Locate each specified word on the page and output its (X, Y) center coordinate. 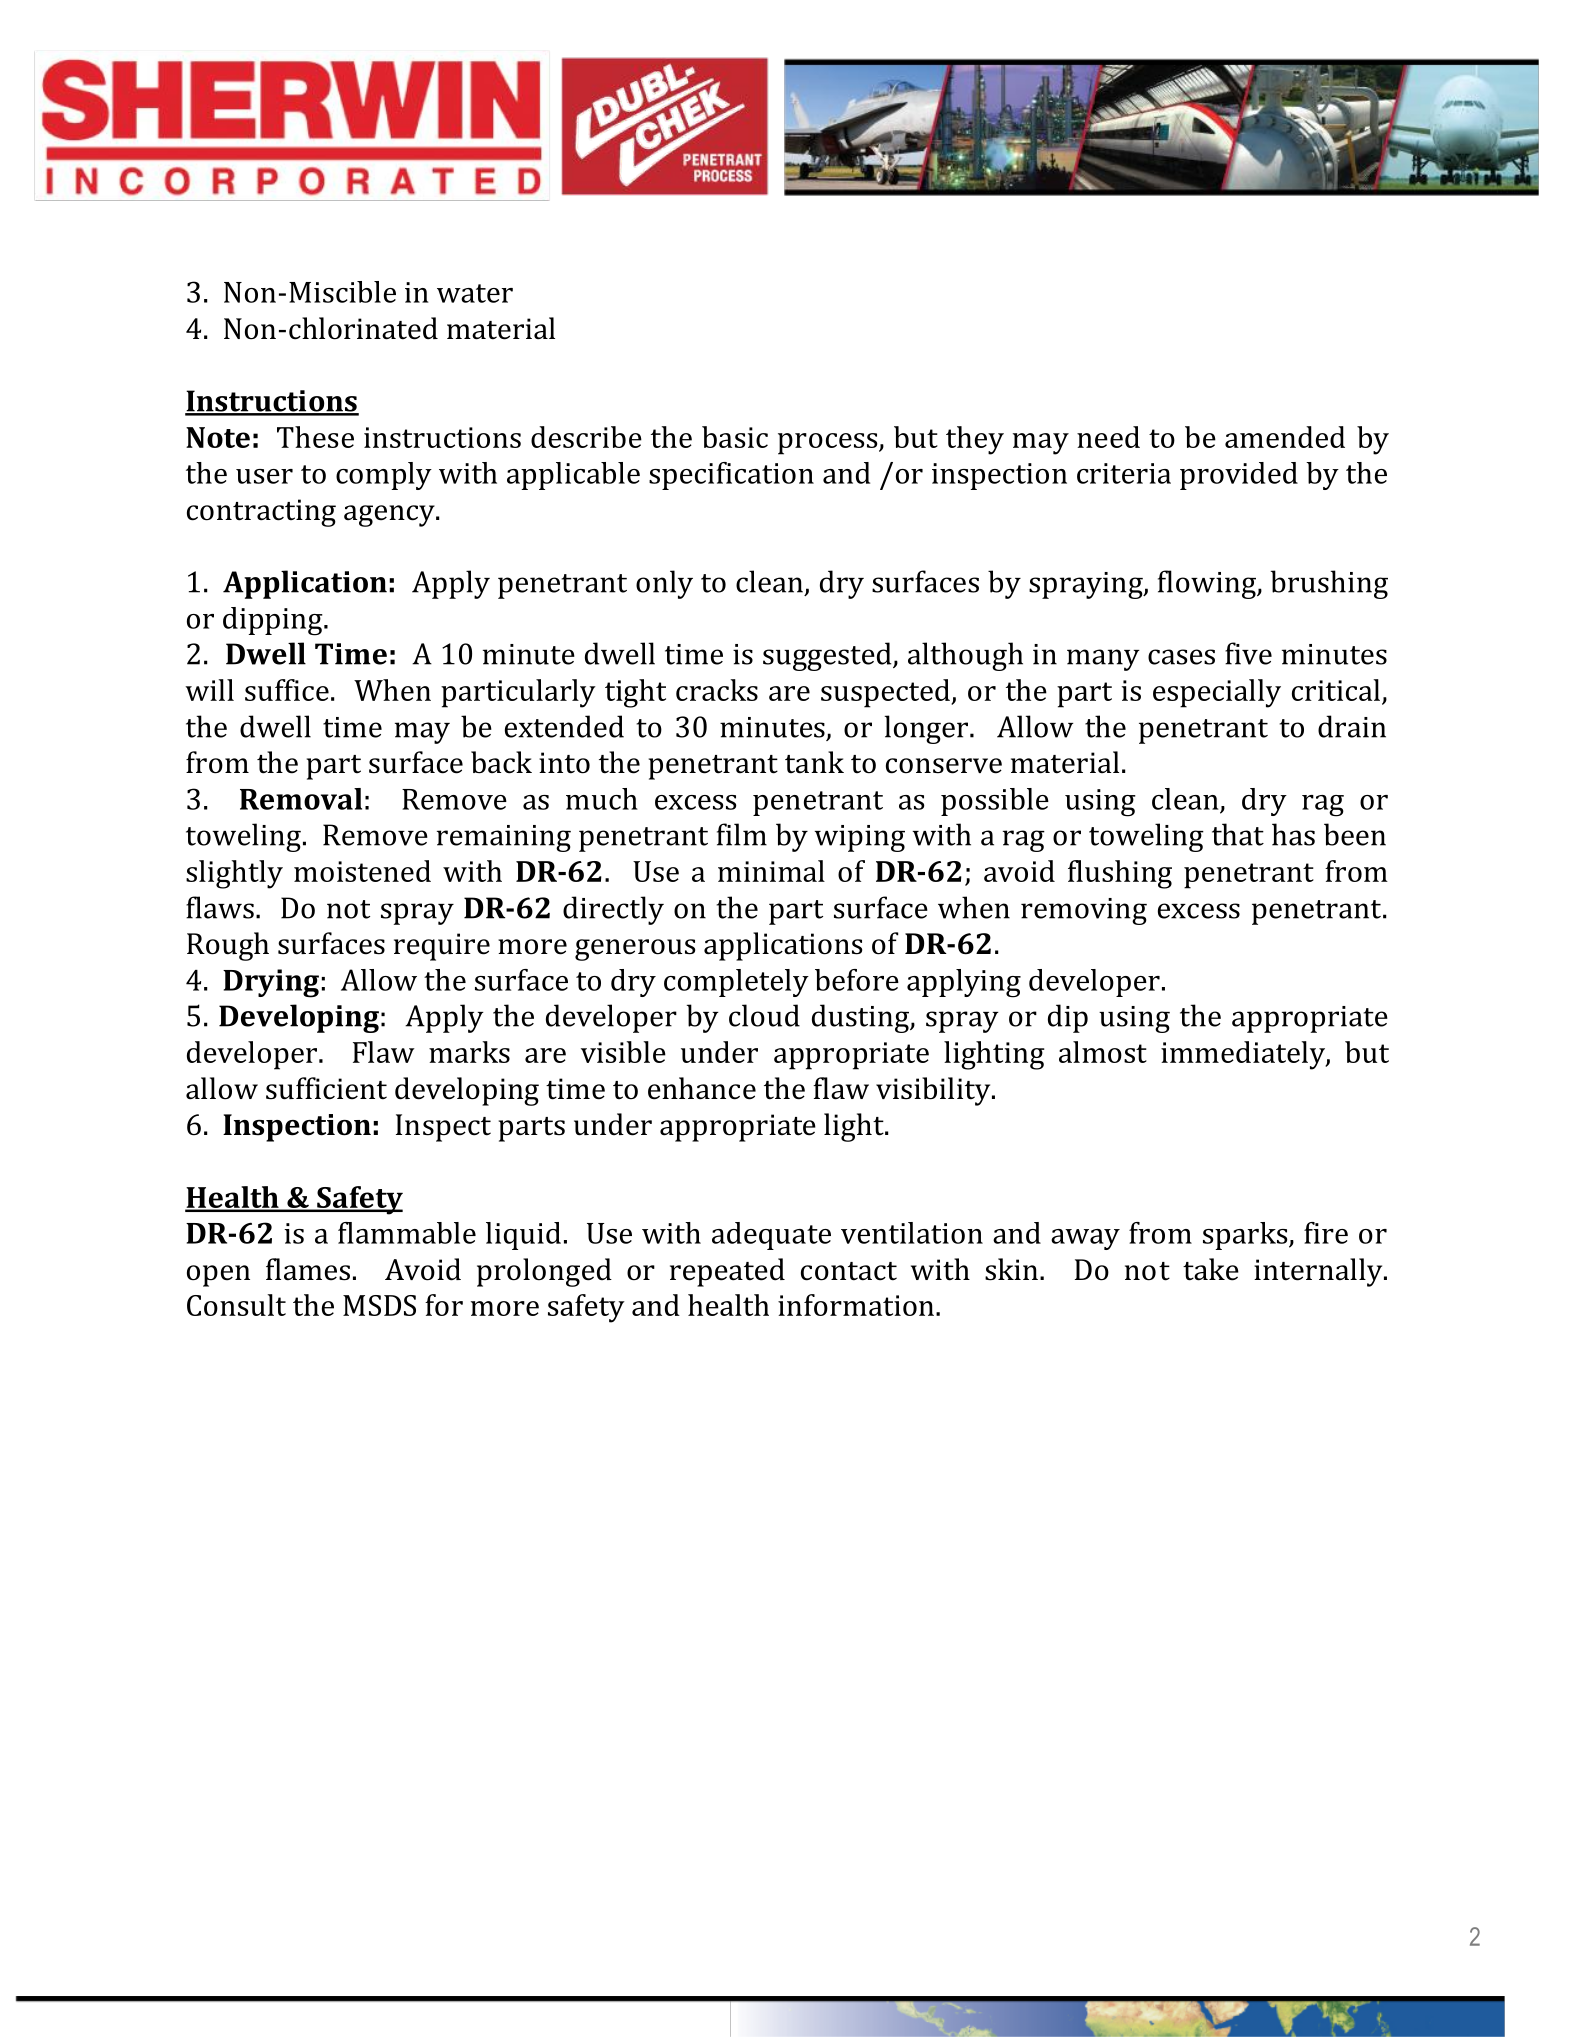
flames (308, 1269)
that (1238, 834)
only (664, 584)
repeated (727, 1272)
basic (735, 437)
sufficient (326, 1088)
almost (1103, 1052)
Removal (301, 799)
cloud (764, 1015)
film (742, 834)
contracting (261, 513)
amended (1285, 437)
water (475, 293)
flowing (1208, 584)
